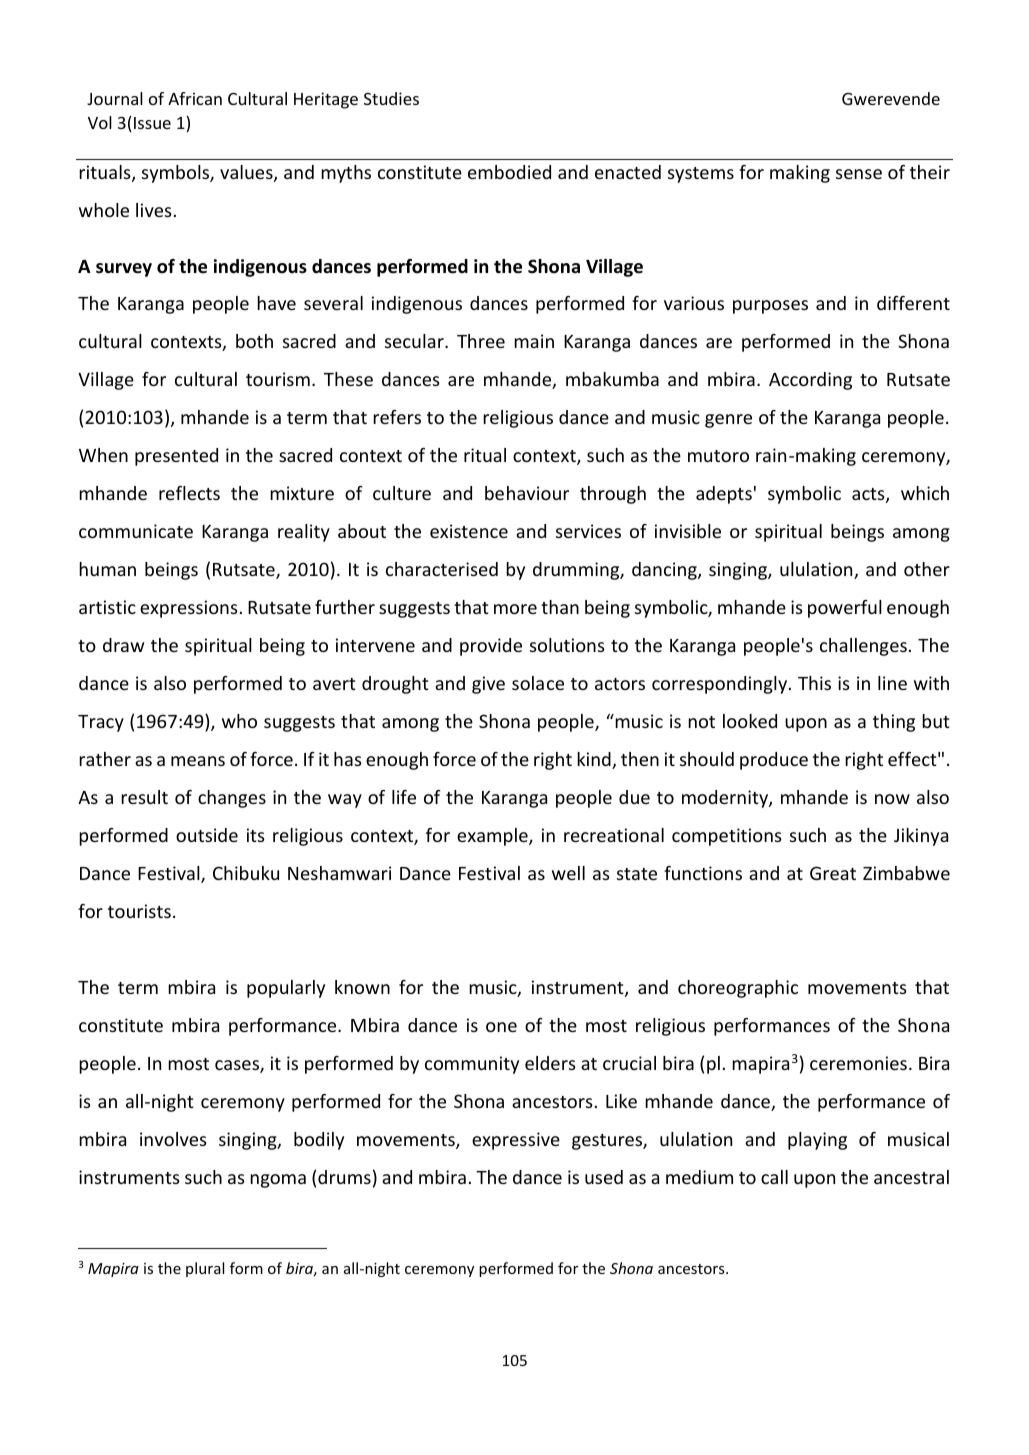  Describe the element at coordinates (604, 1177) in the page. I see `used` at that location.
